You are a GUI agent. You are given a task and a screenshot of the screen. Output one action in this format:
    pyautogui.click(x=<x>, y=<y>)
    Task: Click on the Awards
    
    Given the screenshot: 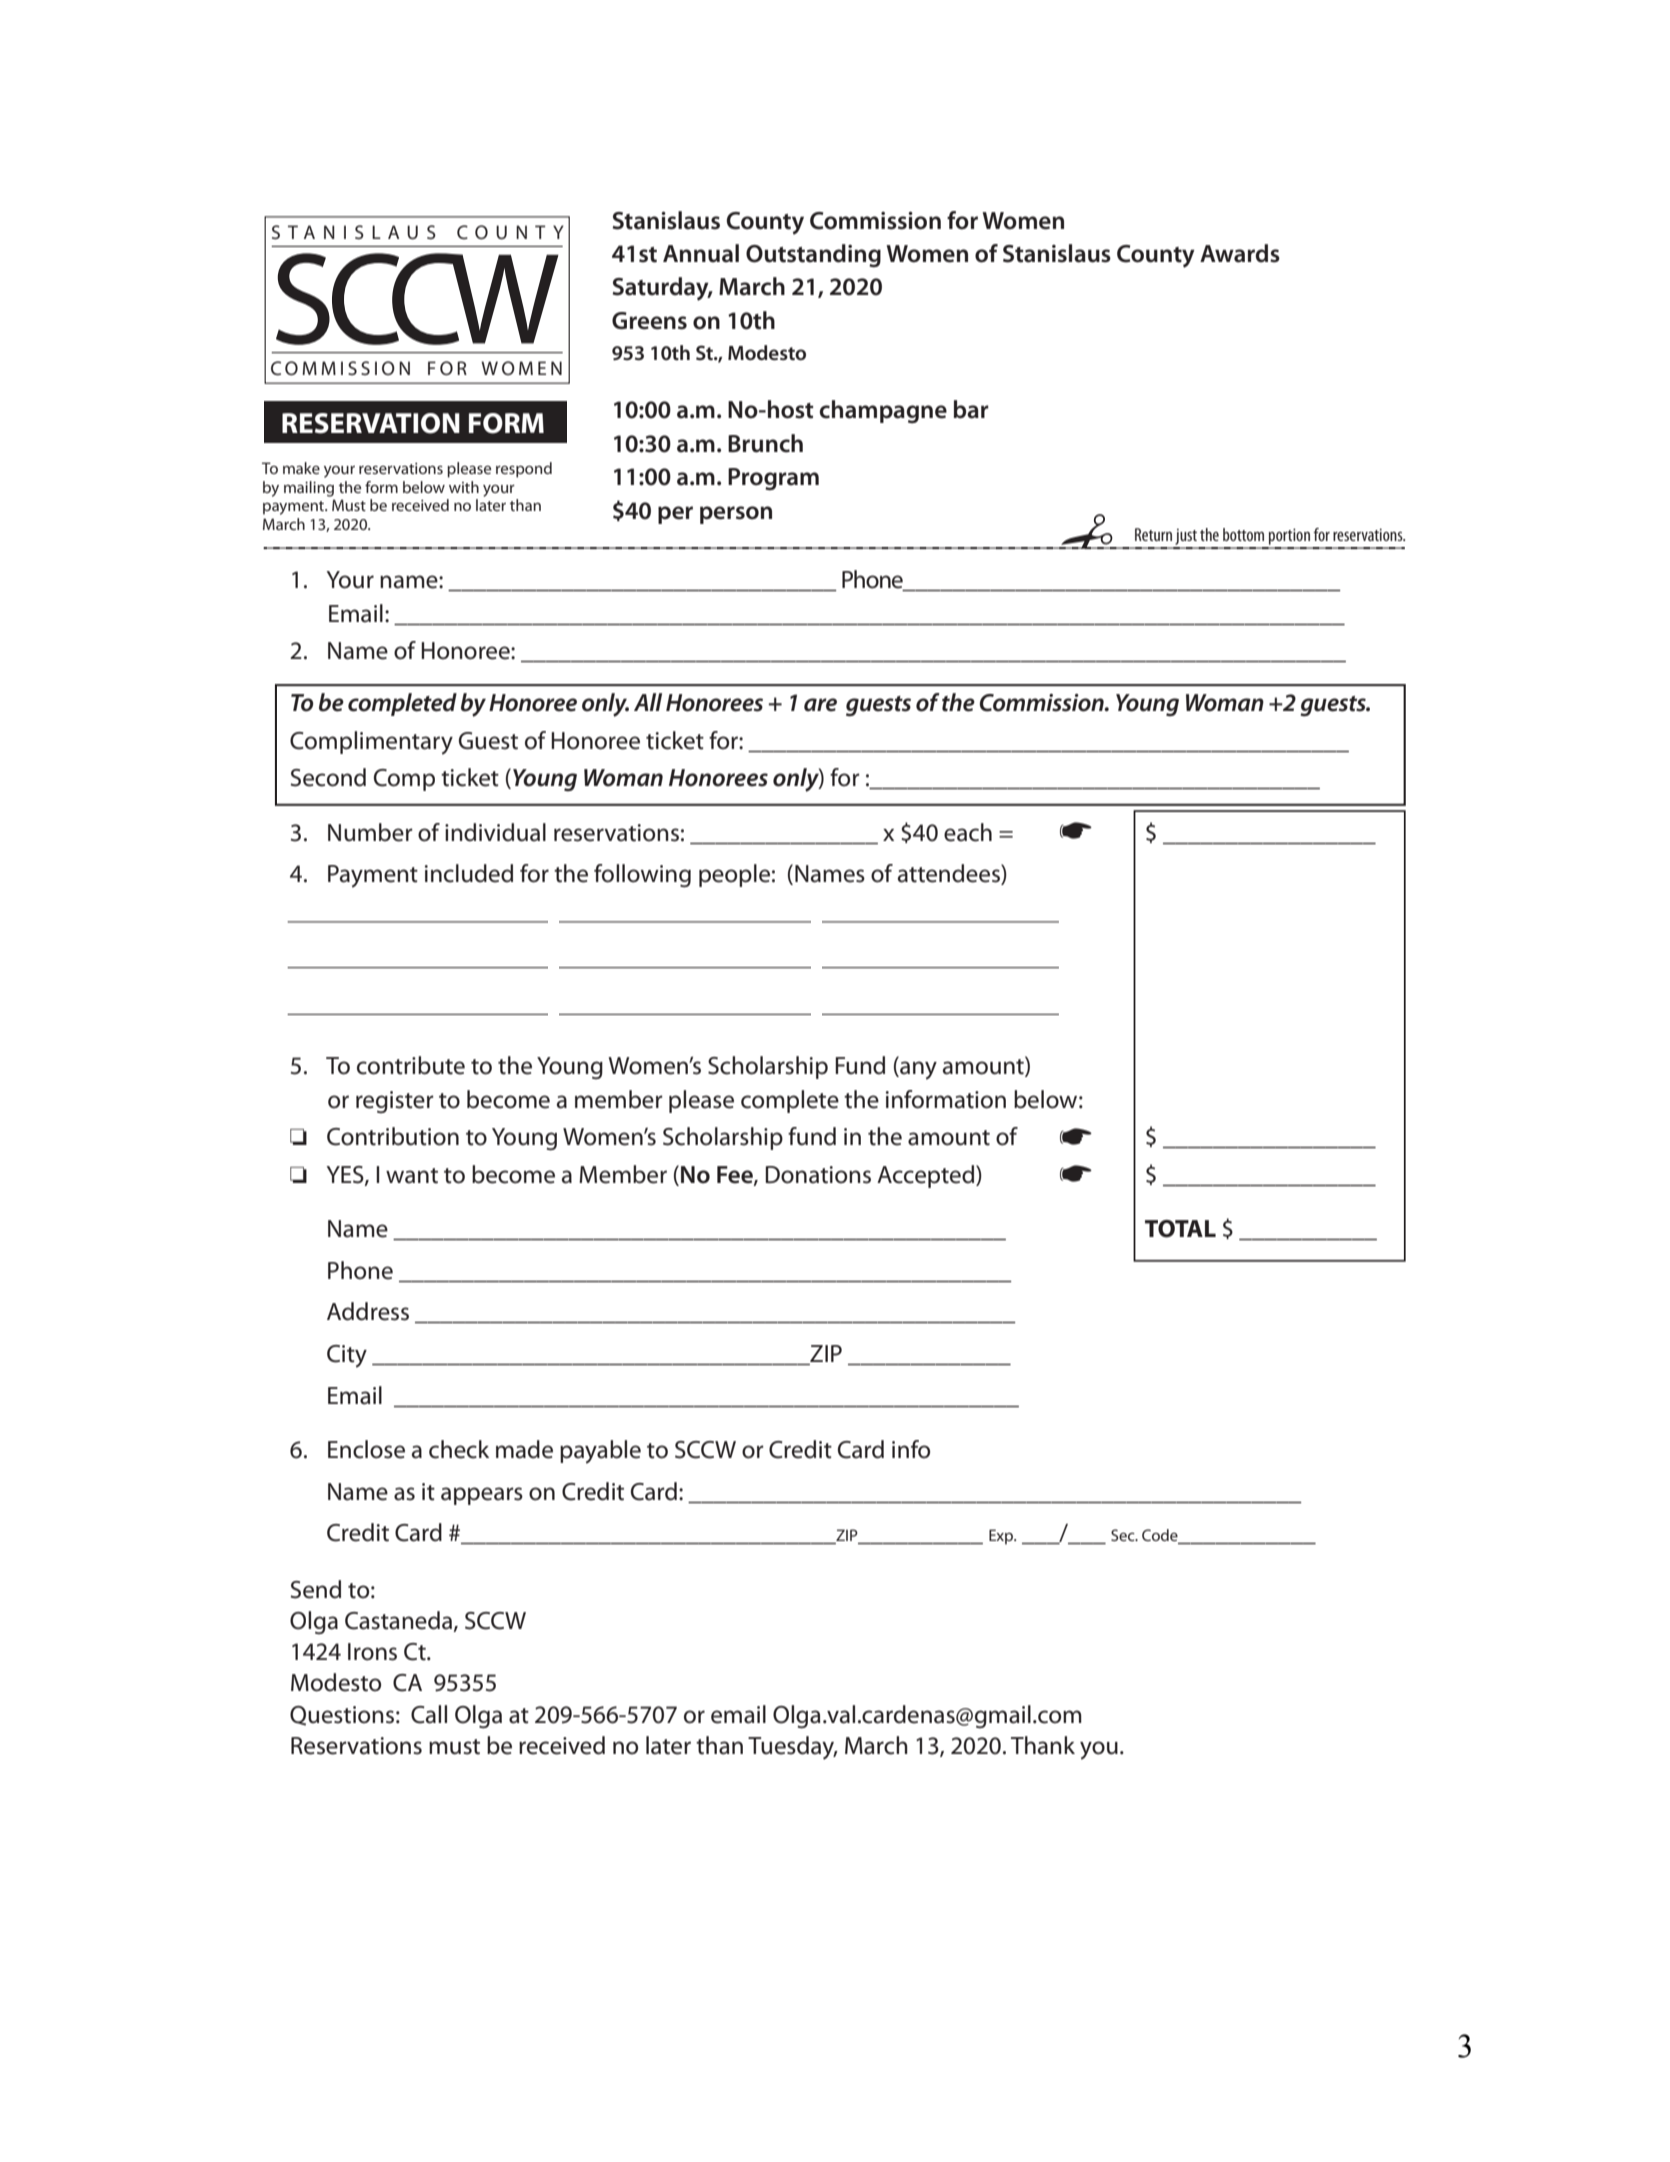 What is the action you would take?
    pyautogui.click(x=1240, y=253)
